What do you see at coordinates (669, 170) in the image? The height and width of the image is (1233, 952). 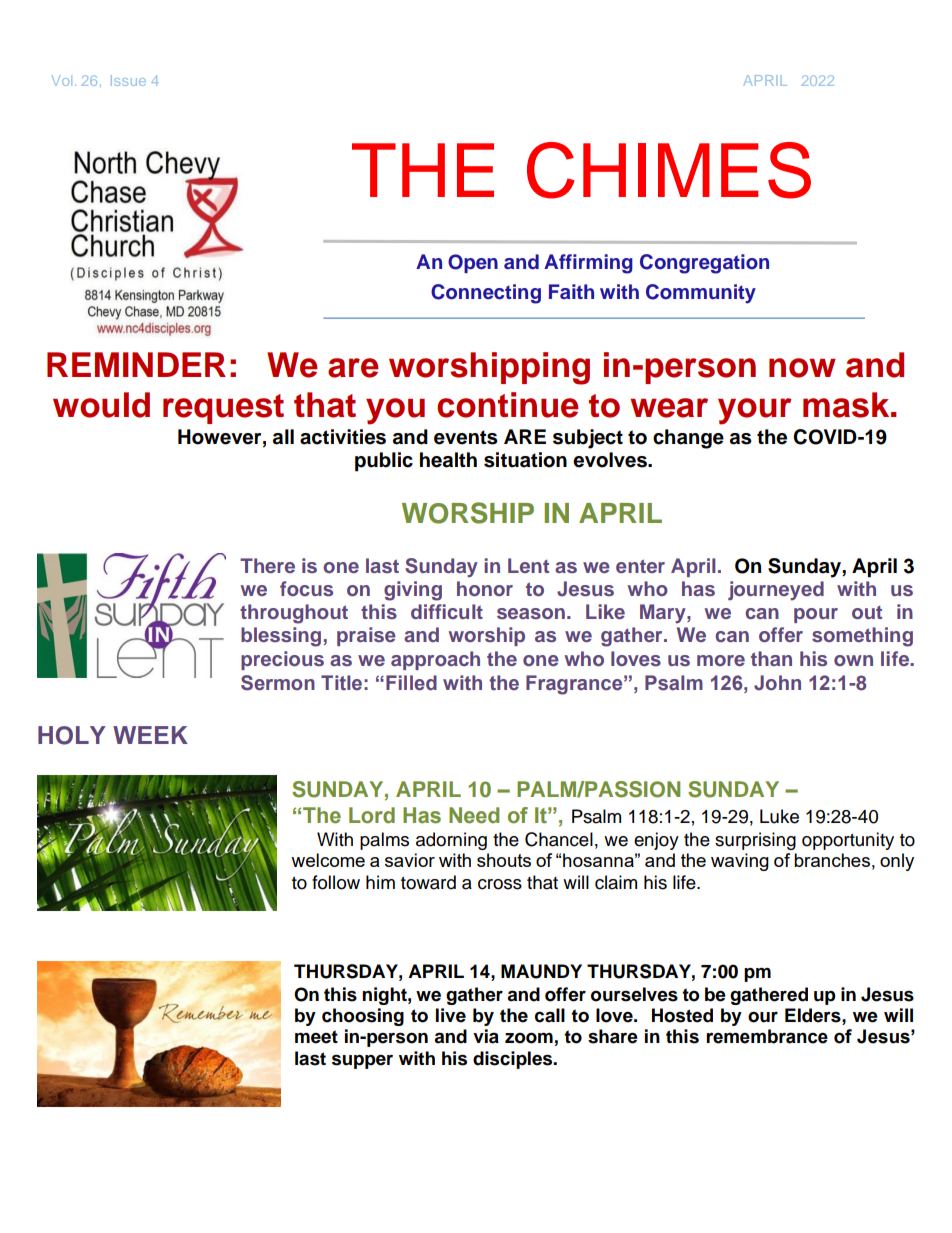 I see `CHIMES` at bounding box center [669, 170].
